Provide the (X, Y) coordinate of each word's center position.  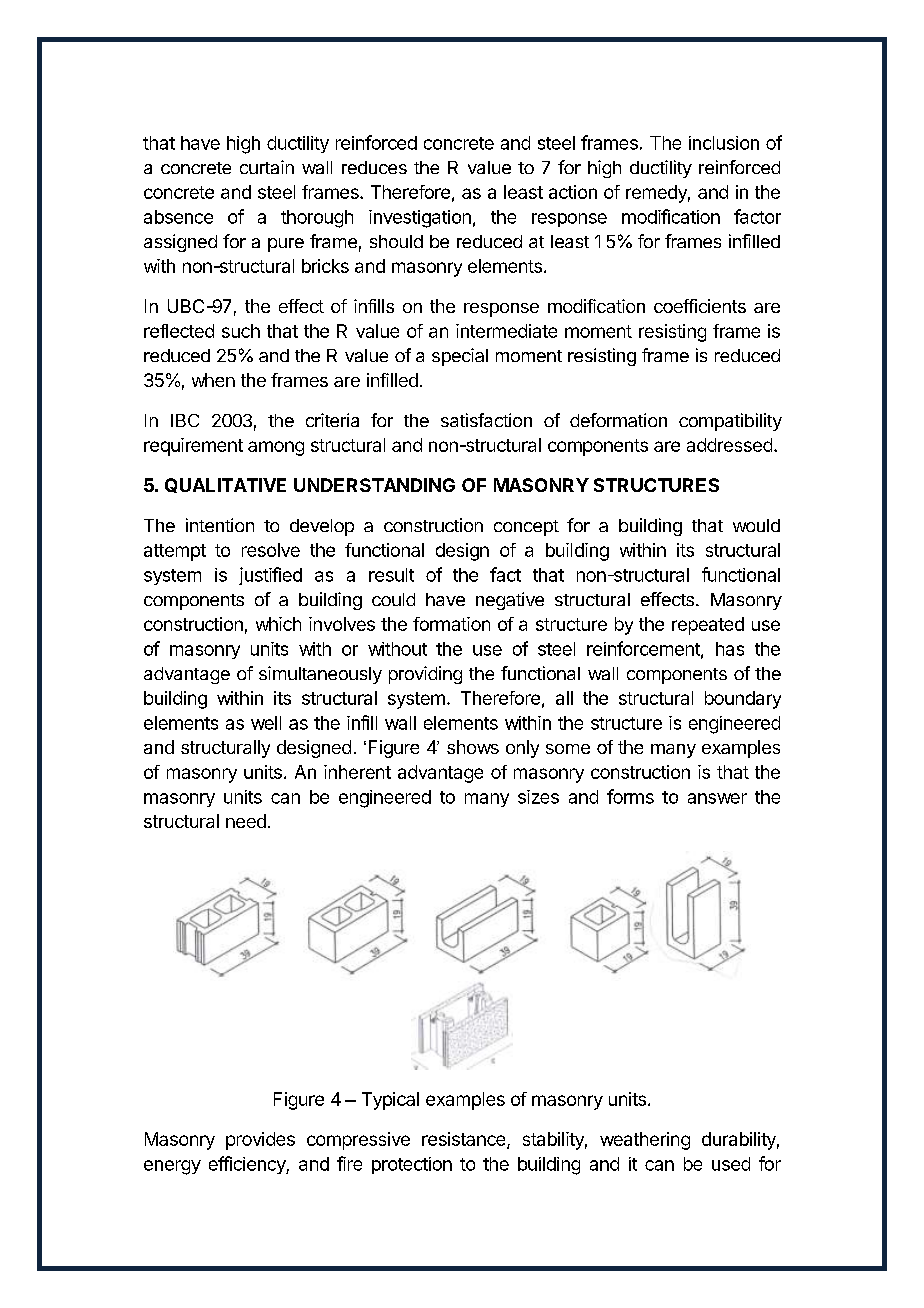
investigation (420, 219)
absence (178, 217)
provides (260, 1141)
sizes (538, 797)
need (246, 821)
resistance (465, 1140)
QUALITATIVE (225, 485)
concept (526, 528)
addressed (729, 445)
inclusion (724, 143)
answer (717, 798)
